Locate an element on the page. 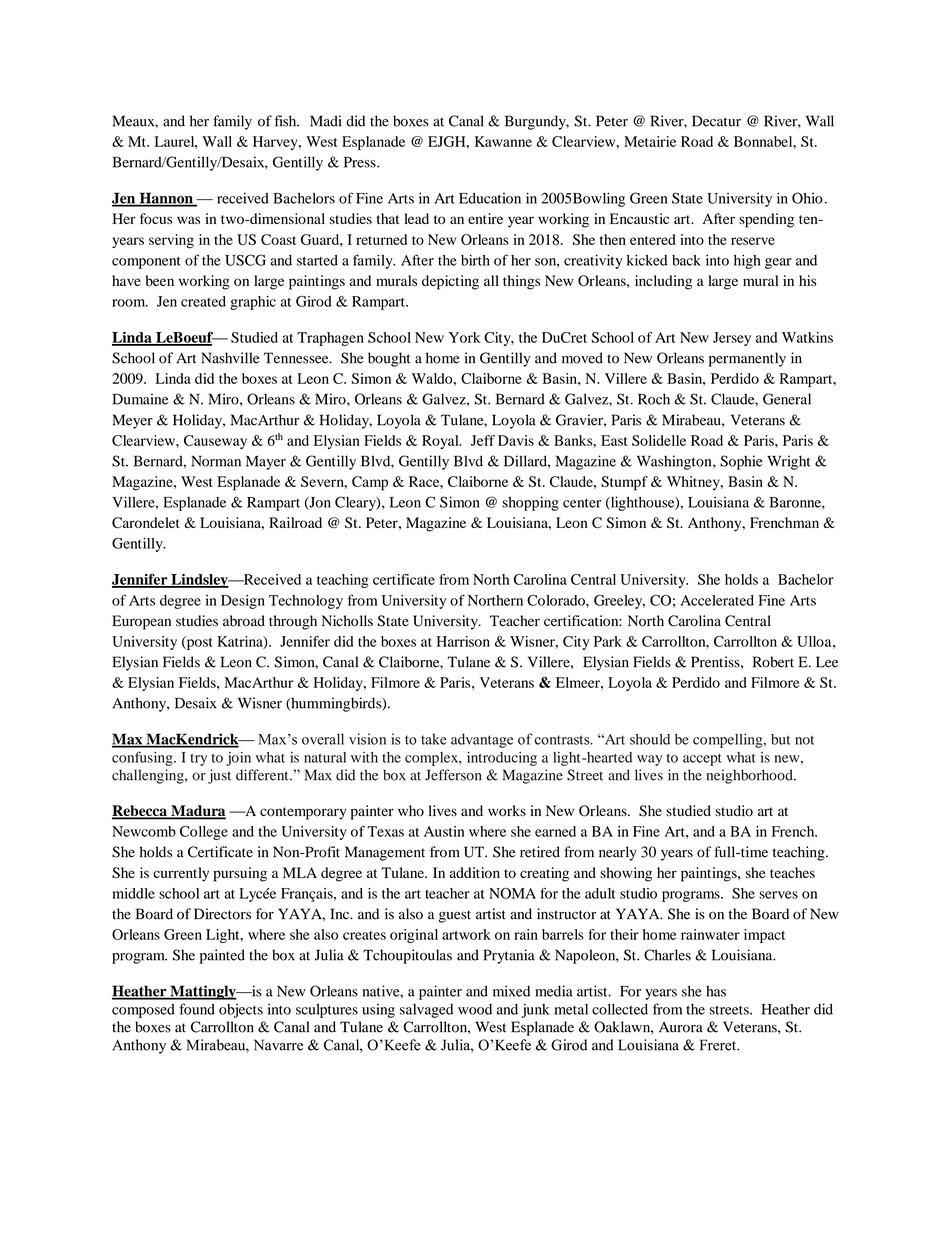 Image resolution: width=952 pixels, height=1233 pixels. Metairie is located at coordinates (650, 141).
